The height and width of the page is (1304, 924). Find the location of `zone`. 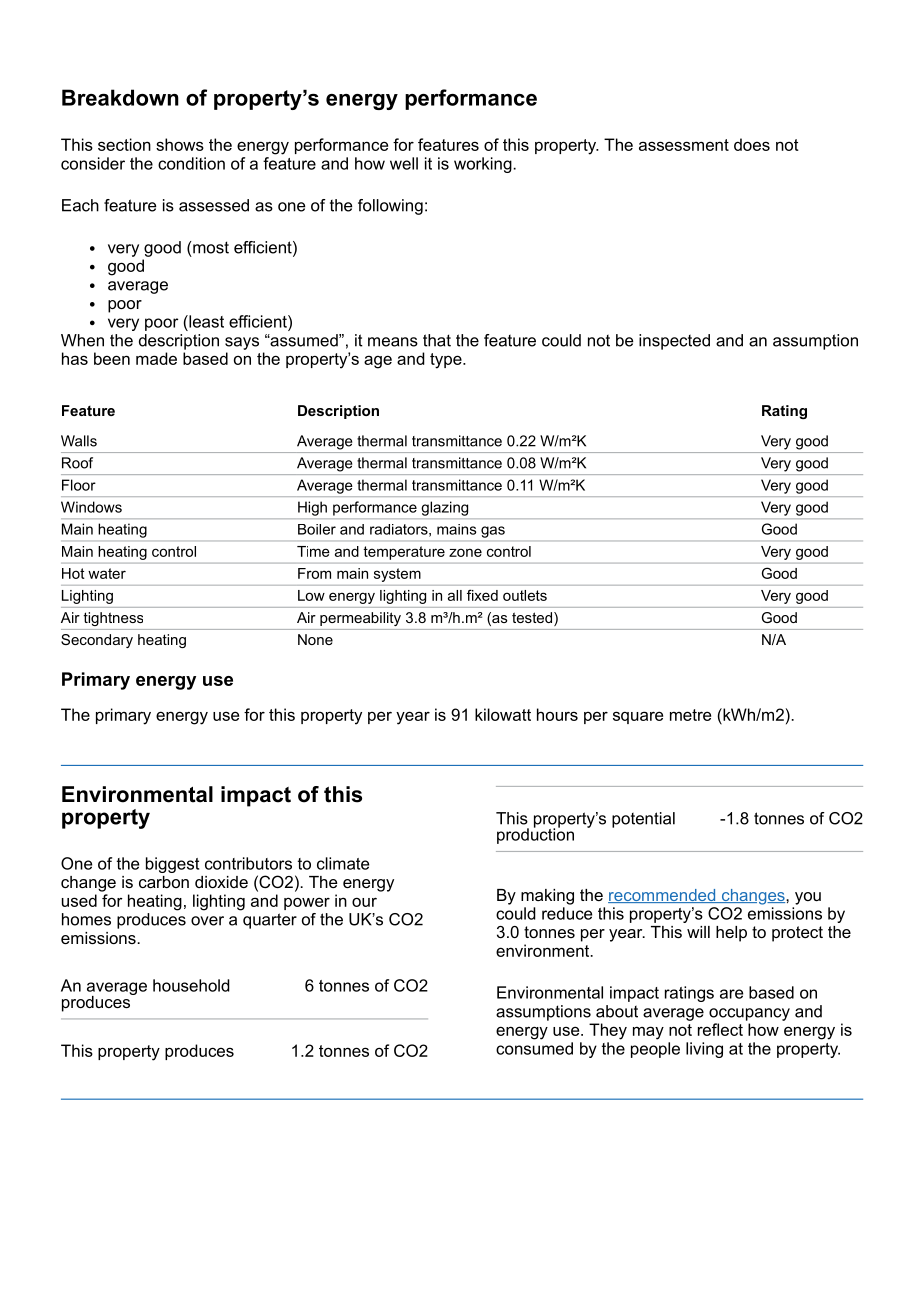

zone is located at coordinates (465, 552).
